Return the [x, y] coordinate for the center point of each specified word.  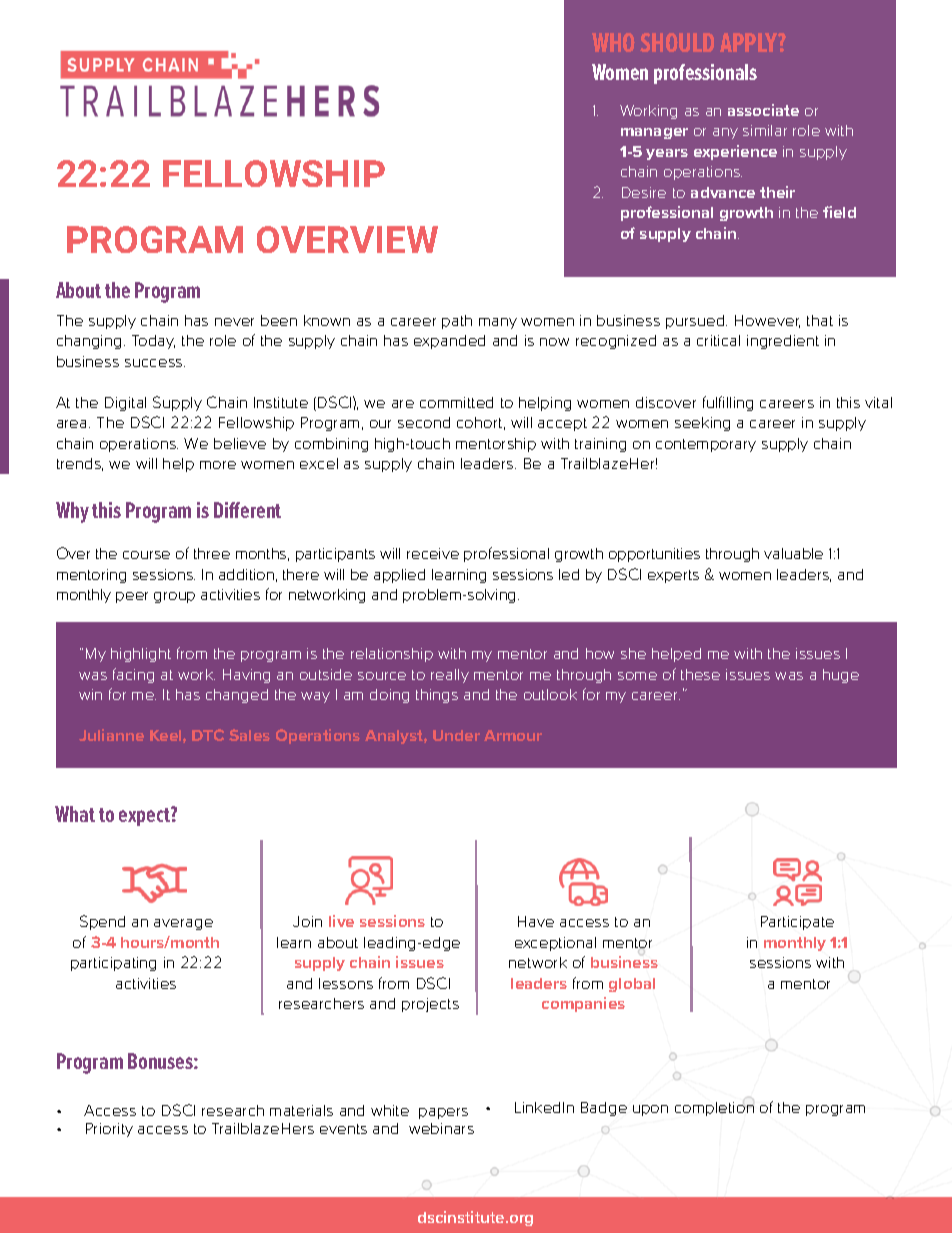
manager [654, 133]
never [234, 322]
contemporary [706, 445]
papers [443, 1113]
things [437, 696]
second [424, 422]
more [218, 465]
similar [765, 130]
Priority [109, 1130]
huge [841, 676]
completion [714, 1109]
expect [145, 816]
